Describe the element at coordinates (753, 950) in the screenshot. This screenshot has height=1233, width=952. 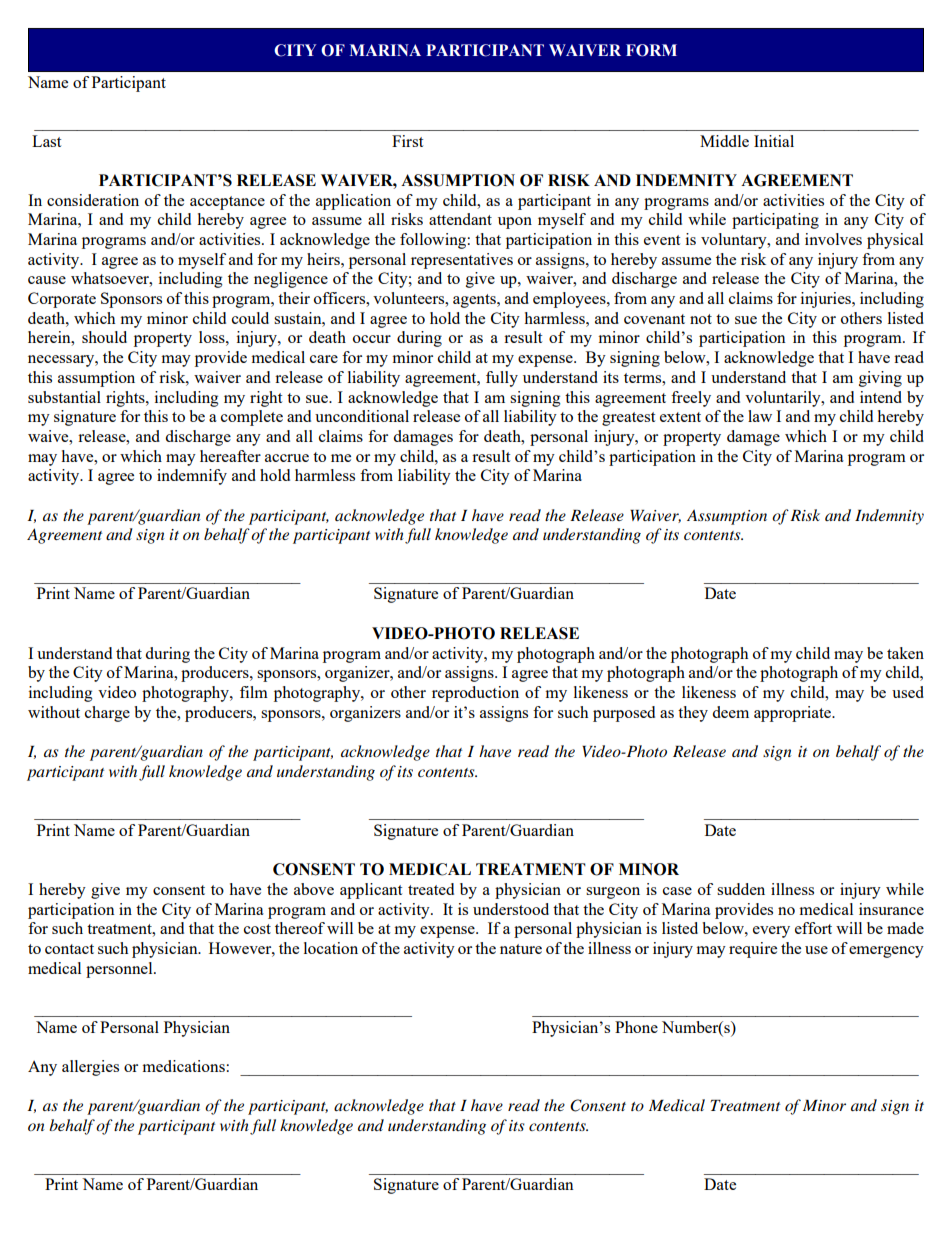
I see `require` at that location.
